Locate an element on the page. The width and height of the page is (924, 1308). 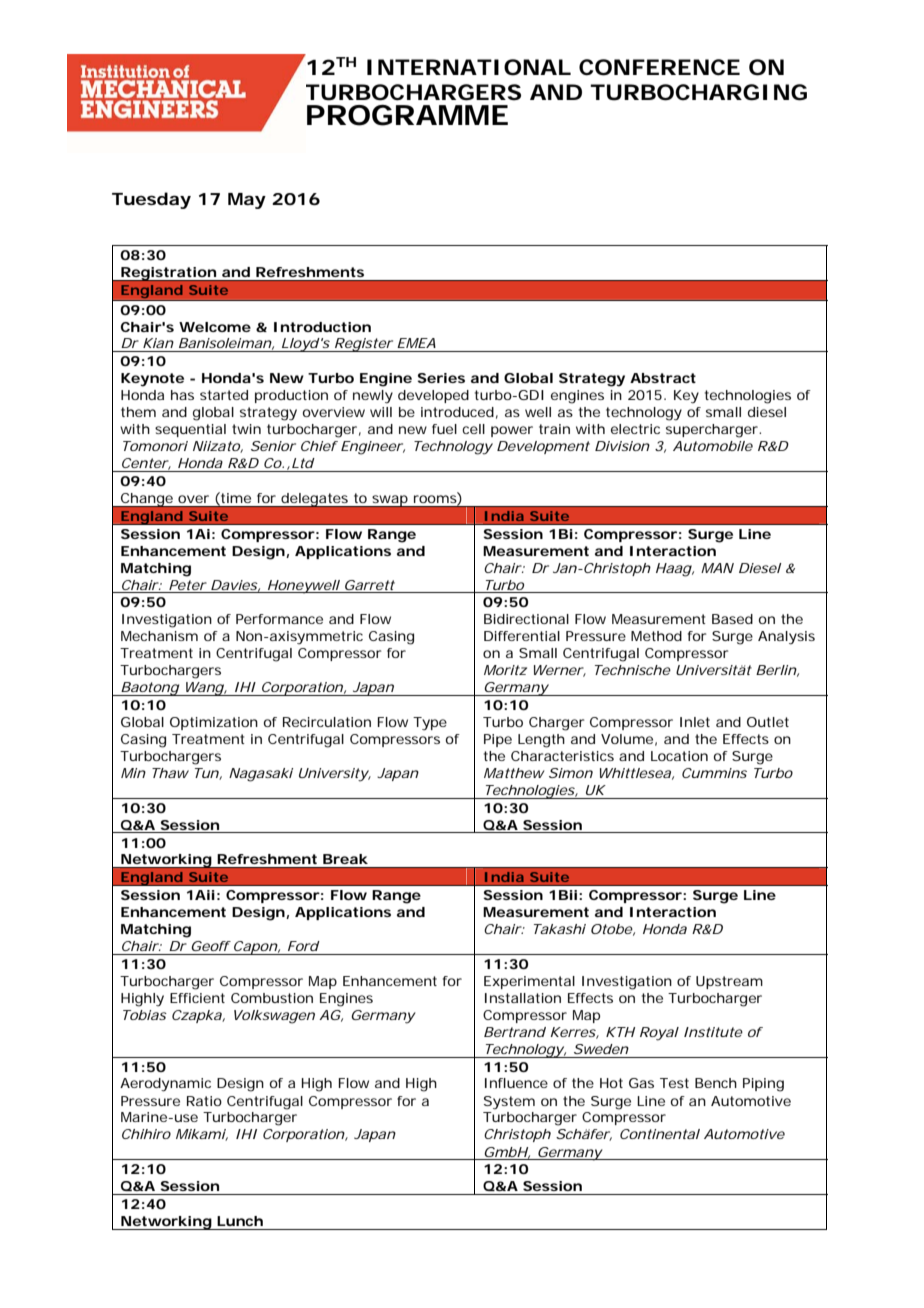
Lunch is located at coordinates (240, 1221).
